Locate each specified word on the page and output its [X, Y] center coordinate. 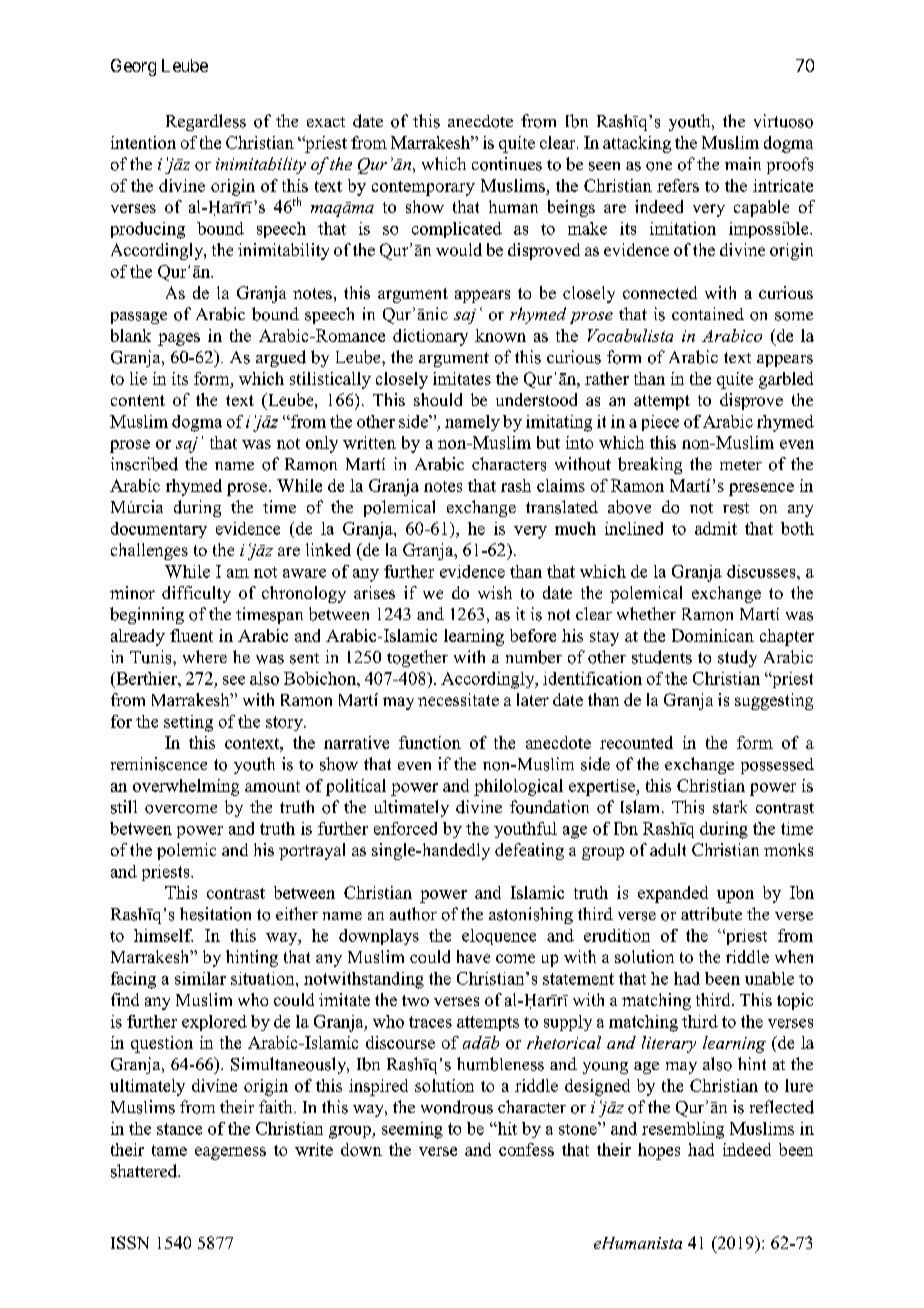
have [473, 956]
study [737, 658]
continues [507, 164]
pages [179, 339]
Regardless [206, 122]
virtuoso [783, 121]
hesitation [215, 914]
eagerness [230, 1153]
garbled [786, 380]
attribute [711, 914]
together [417, 658]
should [438, 399]
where [205, 656]
